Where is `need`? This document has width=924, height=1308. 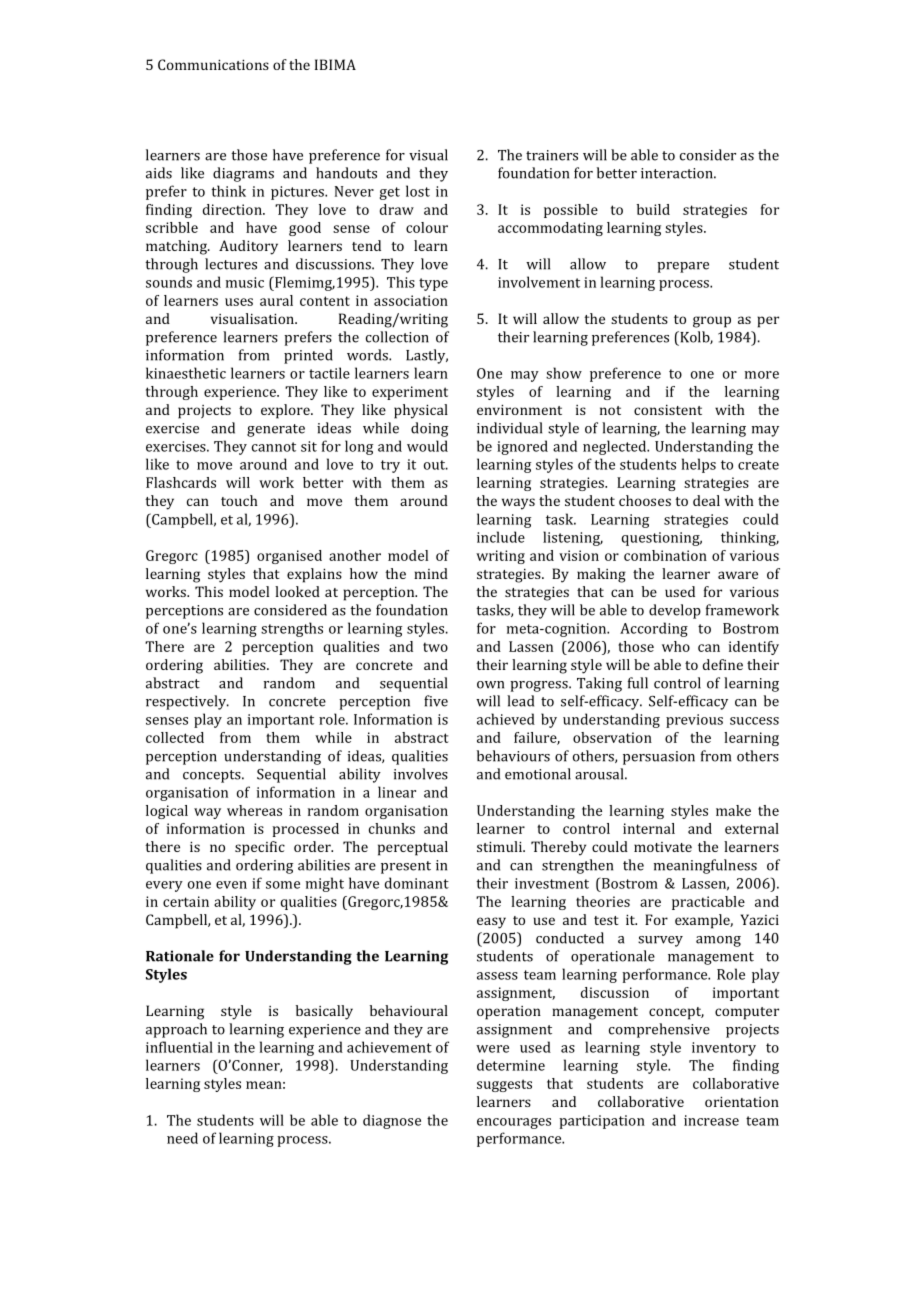
need is located at coordinates (182, 1138).
